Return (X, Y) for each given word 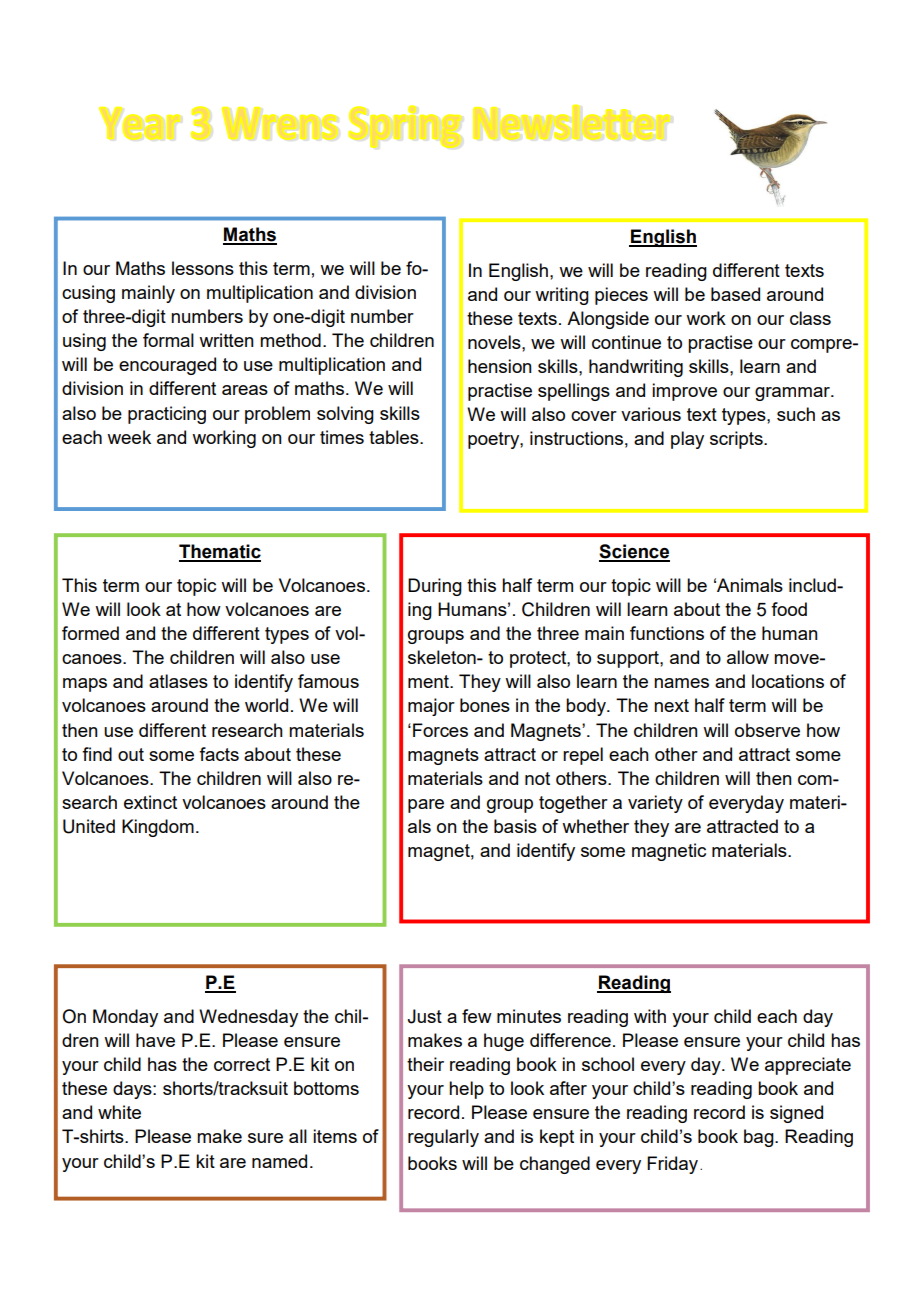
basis (515, 826)
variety (655, 804)
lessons (203, 268)
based (735, 294)
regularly (443, 1138)
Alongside (608, 320)
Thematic (220, 552)
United (89, 826)
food (789, 609)
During (435, 587)
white (119, 1112)
